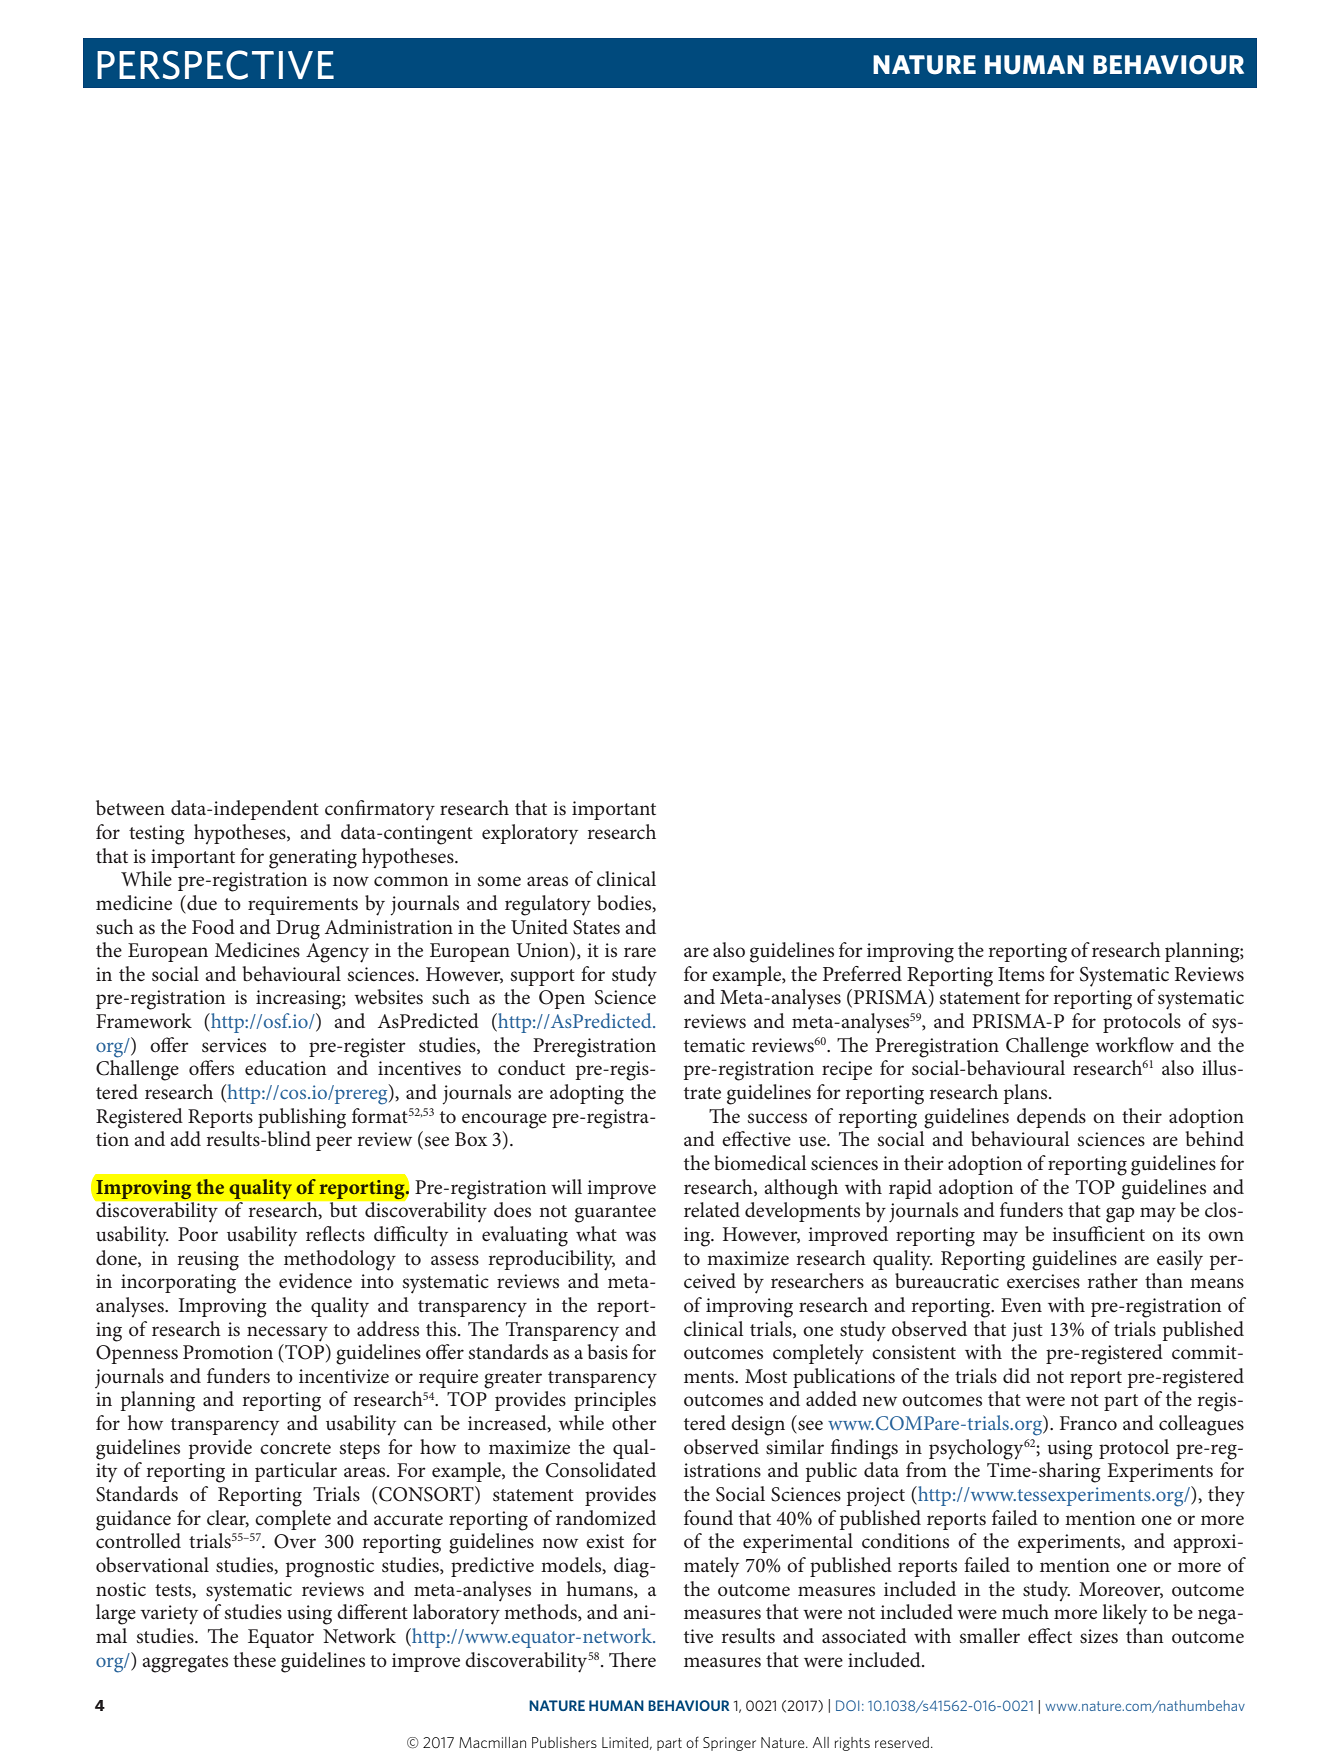  Describe the element at coordinates (1021, 974) in the screenshot. I see `Items` at that location.
